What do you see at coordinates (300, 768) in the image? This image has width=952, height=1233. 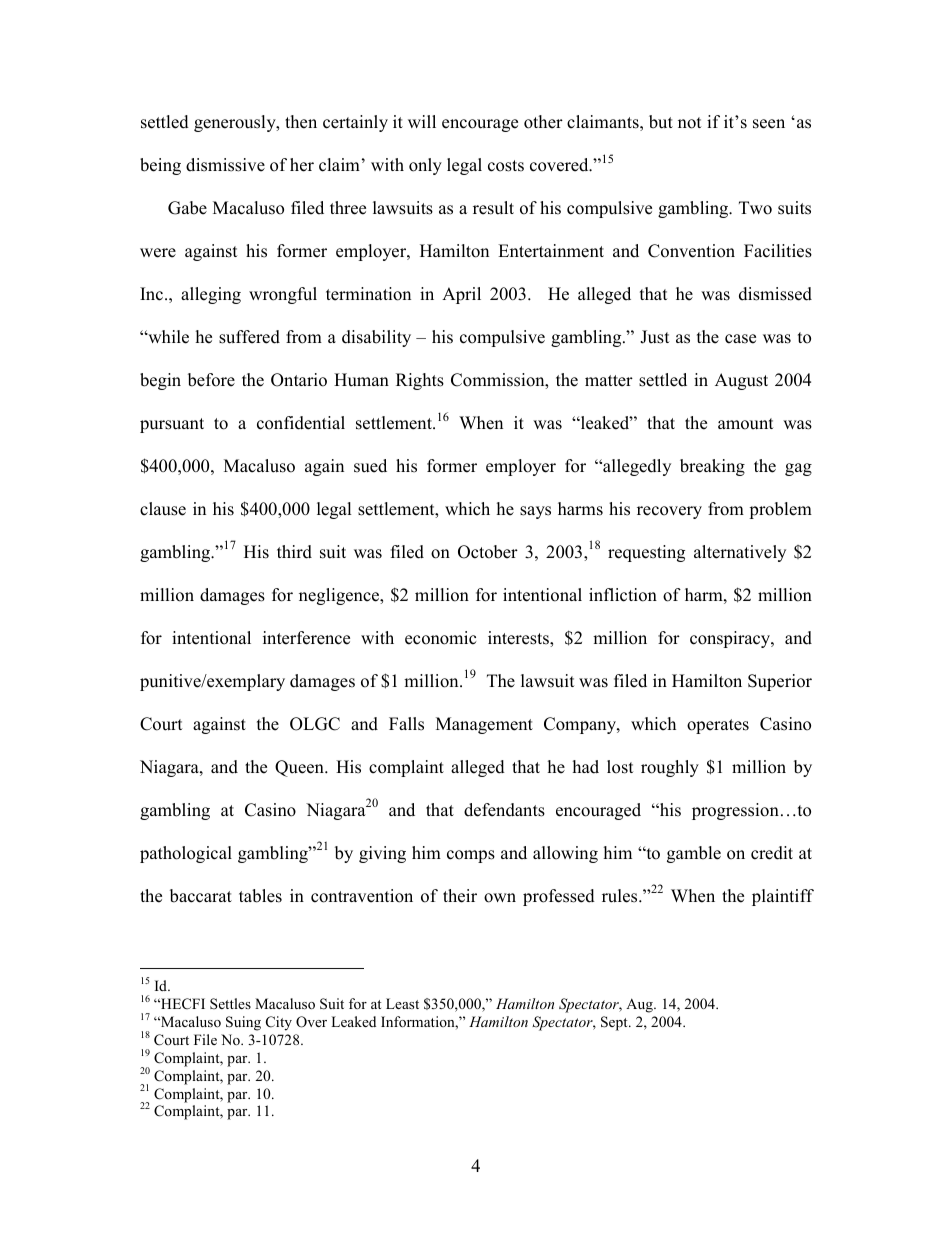 I see `Queen` at bounding box center [300, 768].
